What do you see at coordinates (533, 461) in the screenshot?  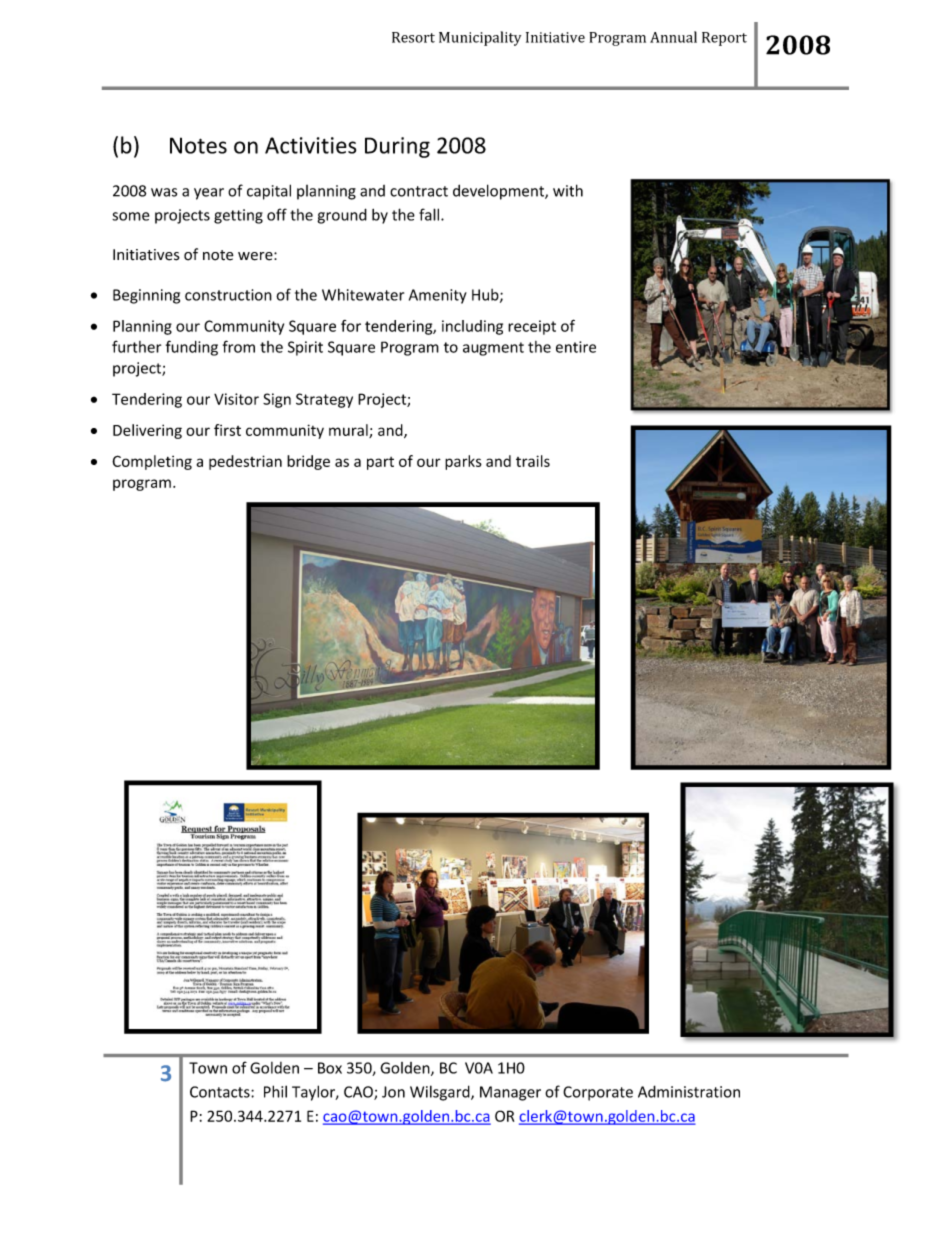 I see `trails` at bounding box center [533, 461].
